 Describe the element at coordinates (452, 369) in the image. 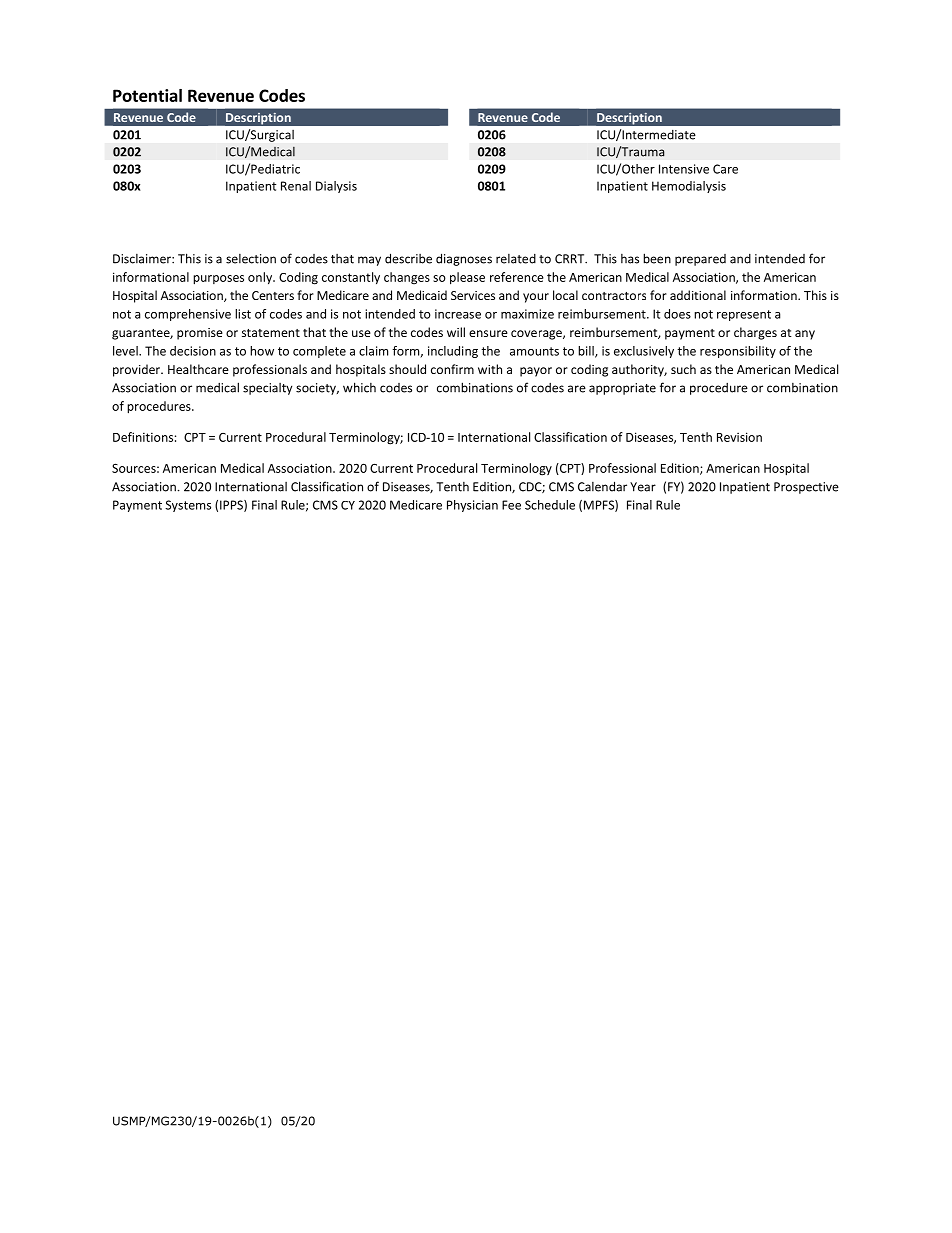

I see `confirm` at that location.
